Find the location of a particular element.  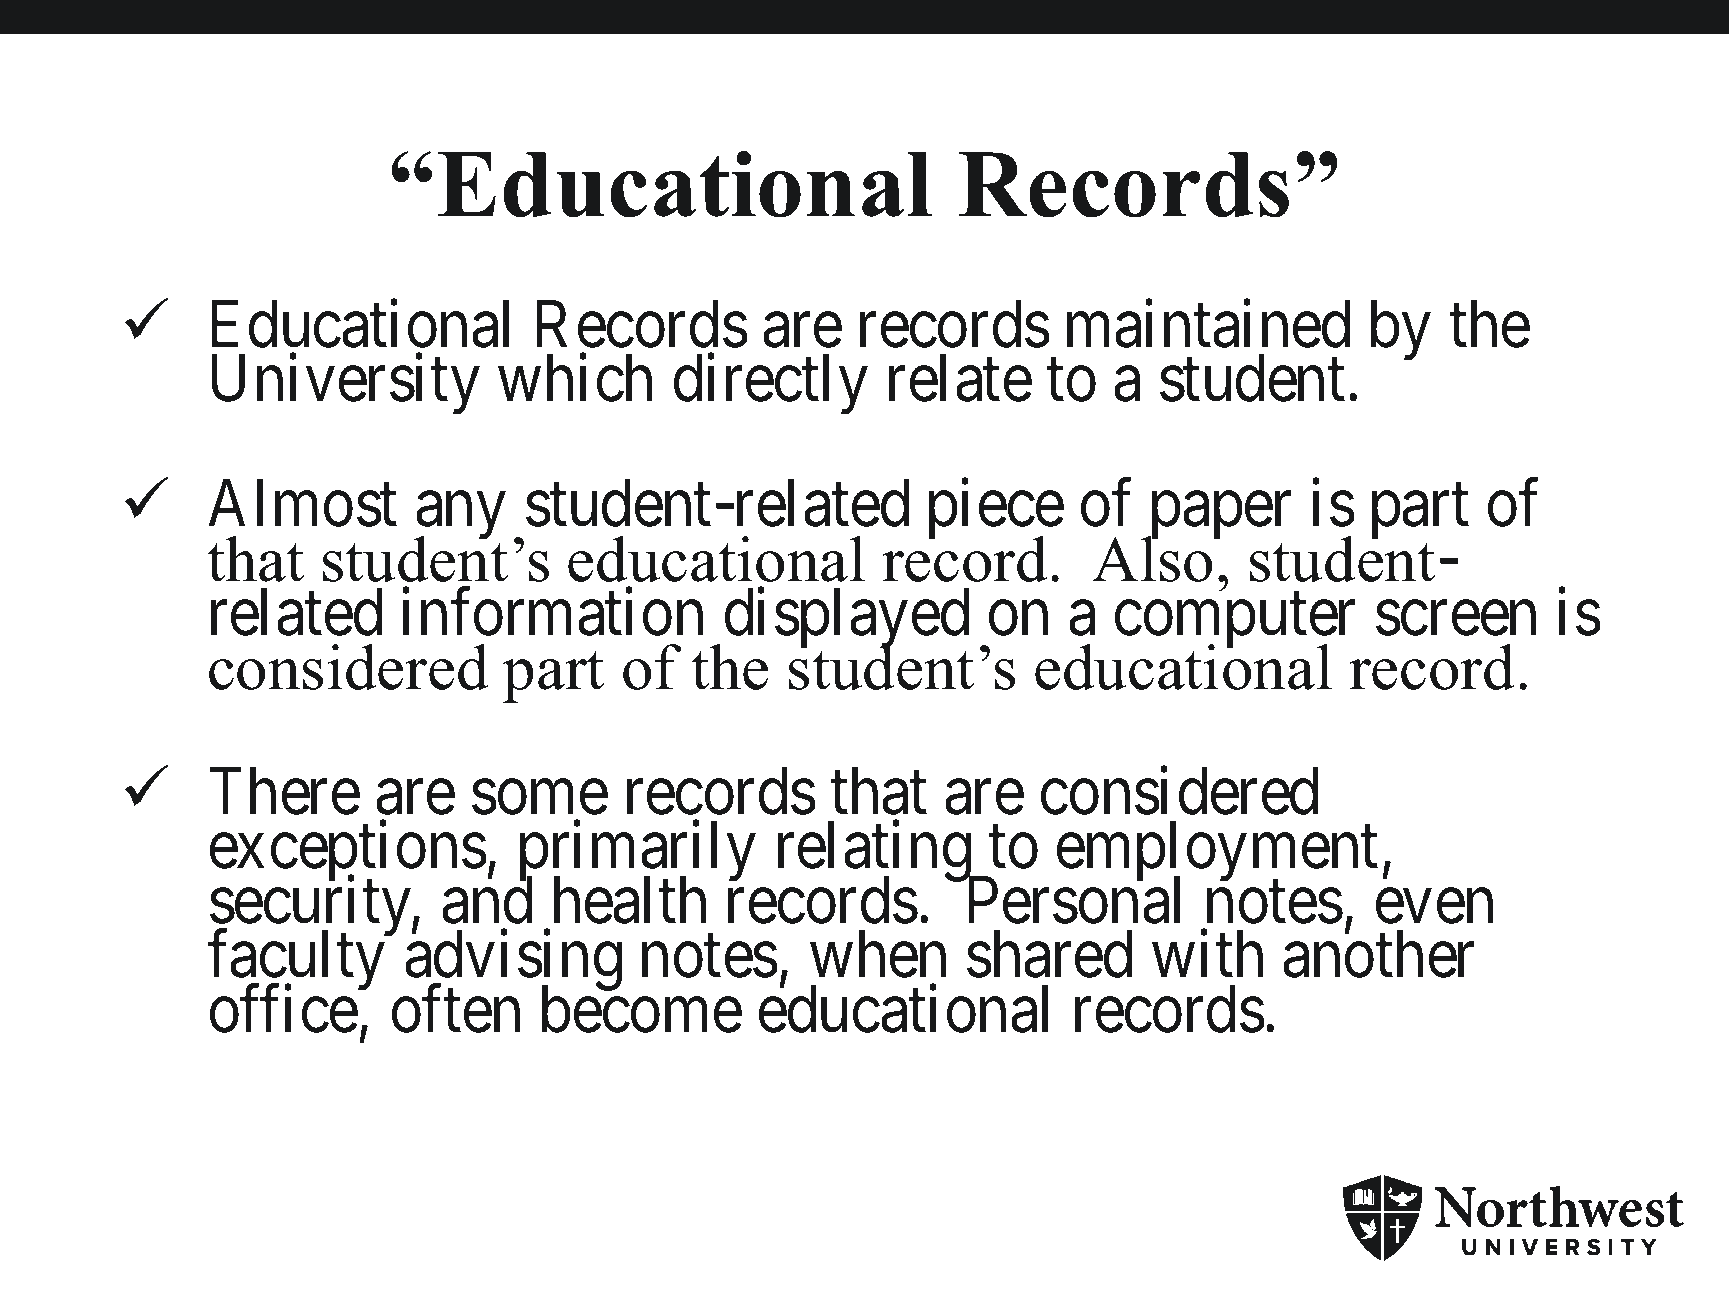

computer is located at coordinates (1235, 623).
